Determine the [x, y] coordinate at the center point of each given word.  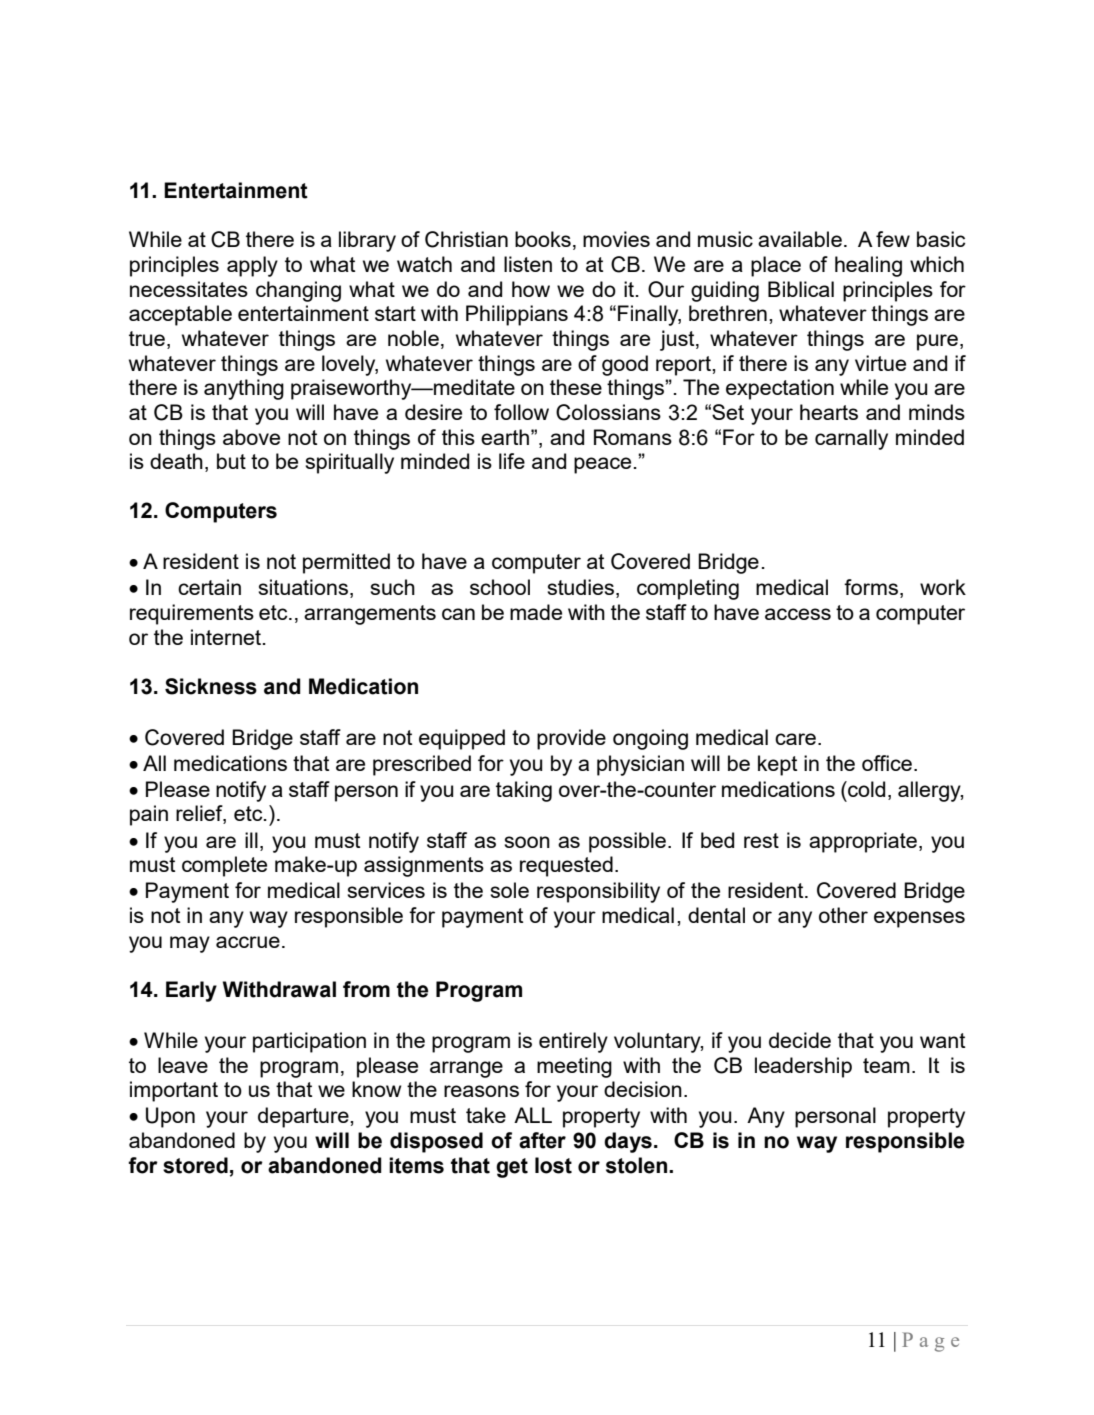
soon [527, 842]
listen [528, 264]
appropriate [863, 842]
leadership [803, 1067]
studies [582, 588]
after [542, 1140]
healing [868, 266]
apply [252, 266]
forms [871, 587]
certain [209, 587]
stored [195, 1165]
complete [224, 866]
